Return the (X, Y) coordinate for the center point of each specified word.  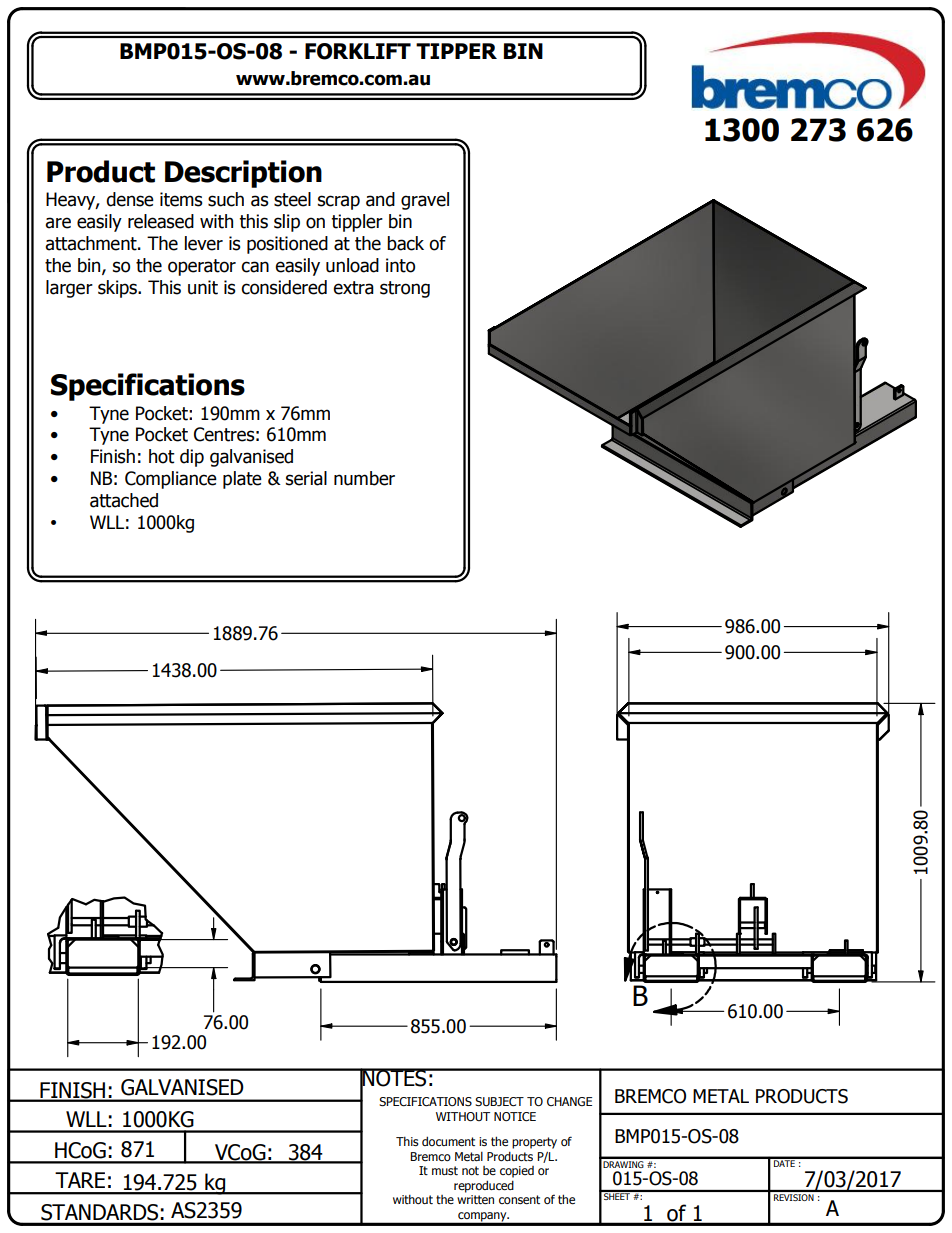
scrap (339, 202)
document (448, 1141)
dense (130, 199)
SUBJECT (499, 1102)
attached (124, 500)
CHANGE (569, 1101)
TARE (80, 1180)
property (534, 1143)
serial (306, 478)
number (364, 478)
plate (242, 480)
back (405, 243)
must (445, 1170)
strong (405, 289)
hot (162, 456)
